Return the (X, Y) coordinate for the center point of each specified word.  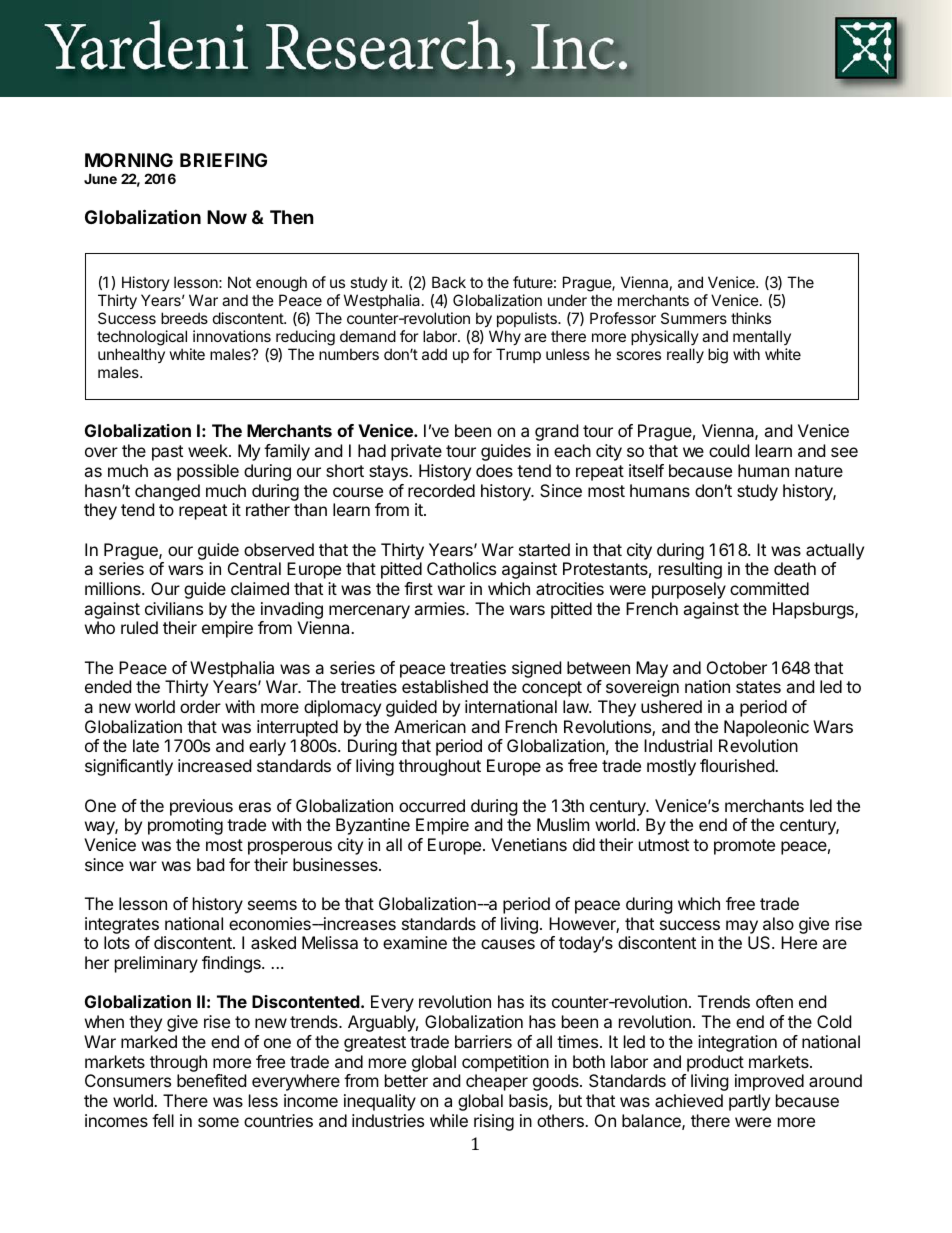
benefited (211, 1080)
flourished (738, 765)
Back (449, 282)
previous (201, 807)
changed (167, 492)
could (729, 450)
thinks (751, 318)
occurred (432, 805)
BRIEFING (223, 160)
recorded (441, 490)
